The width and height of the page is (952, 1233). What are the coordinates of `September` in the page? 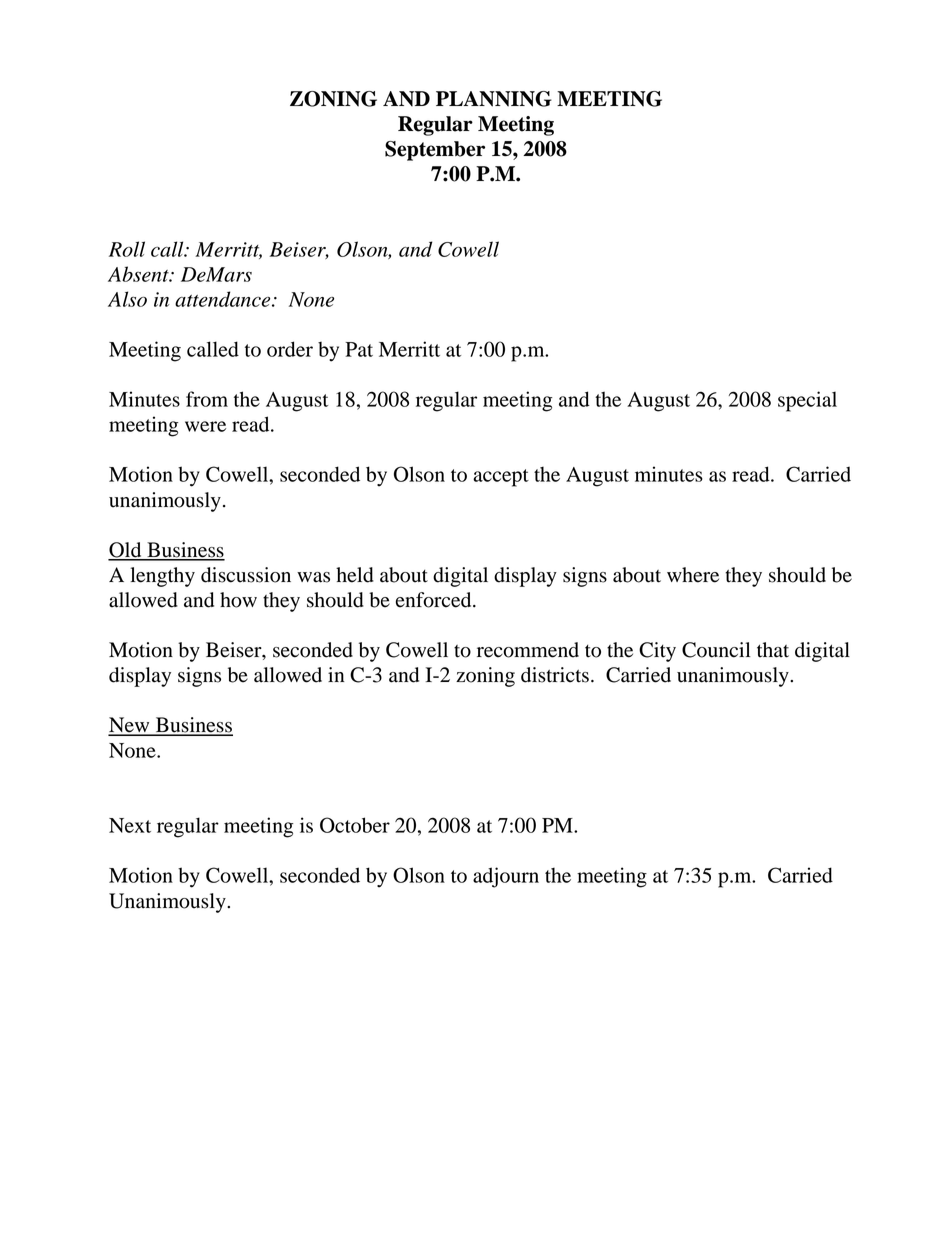 It's located at (435, 151).
